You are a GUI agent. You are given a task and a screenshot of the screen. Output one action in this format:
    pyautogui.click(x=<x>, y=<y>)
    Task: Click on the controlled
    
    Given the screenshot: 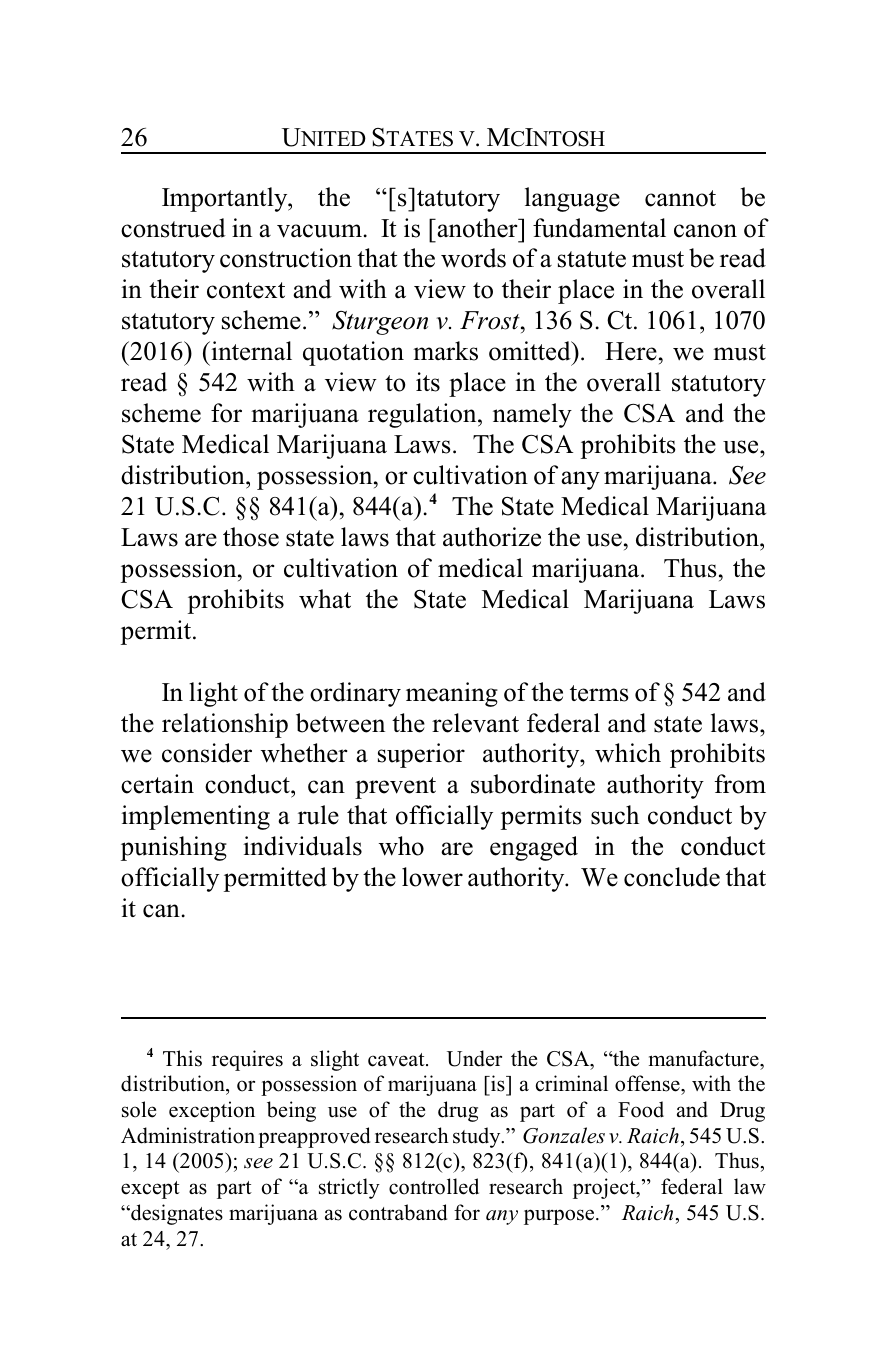 What is the action you would take?
    pyautogui.click(x=434, y=1186)
